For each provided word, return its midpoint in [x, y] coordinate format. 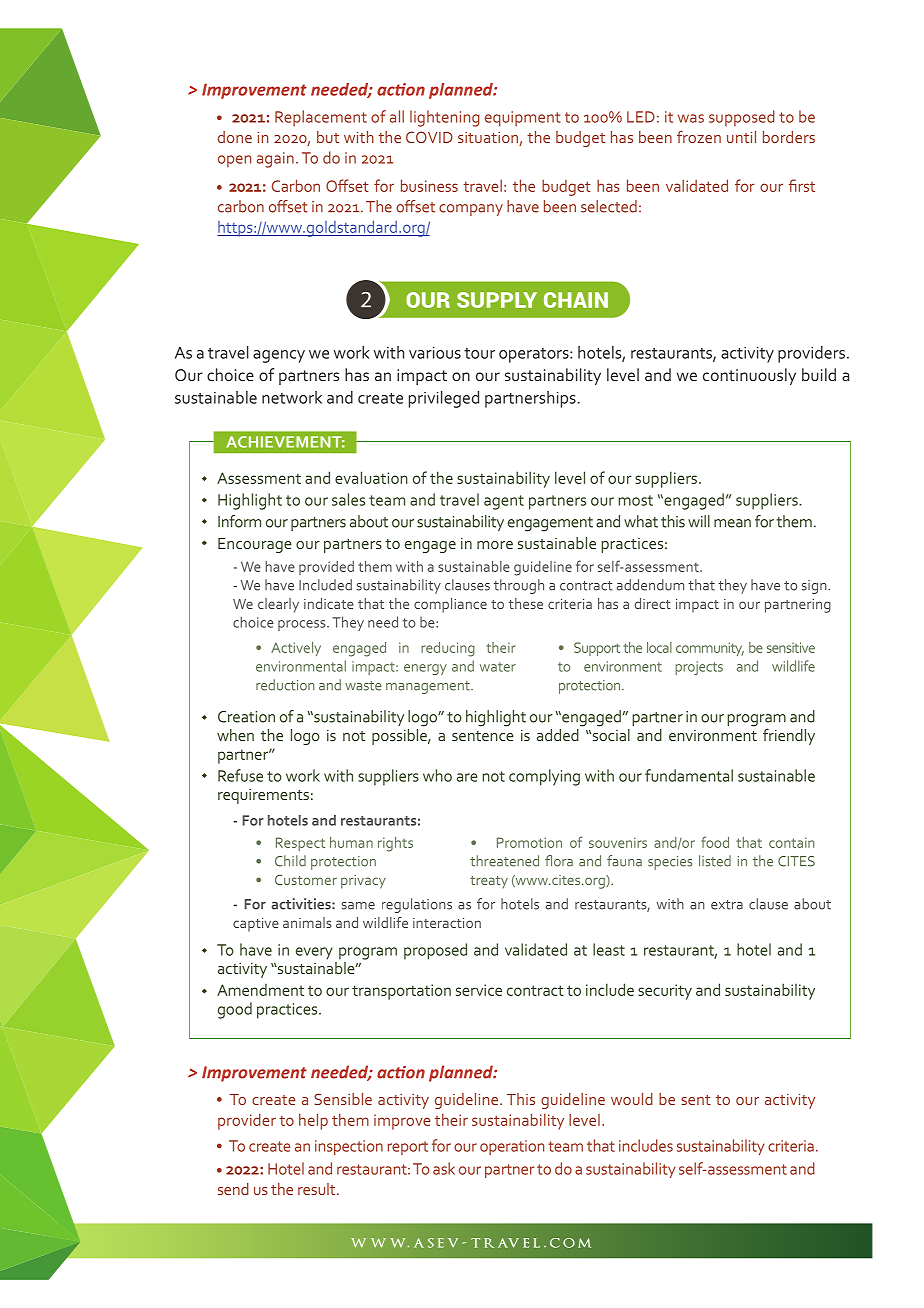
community [710, 649]
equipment [522, 119]
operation [512, 1147]
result [318, 1189]
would [632, 1099]
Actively [296, 649]
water [498, 667]
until [741, 137]
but [328, 137]
